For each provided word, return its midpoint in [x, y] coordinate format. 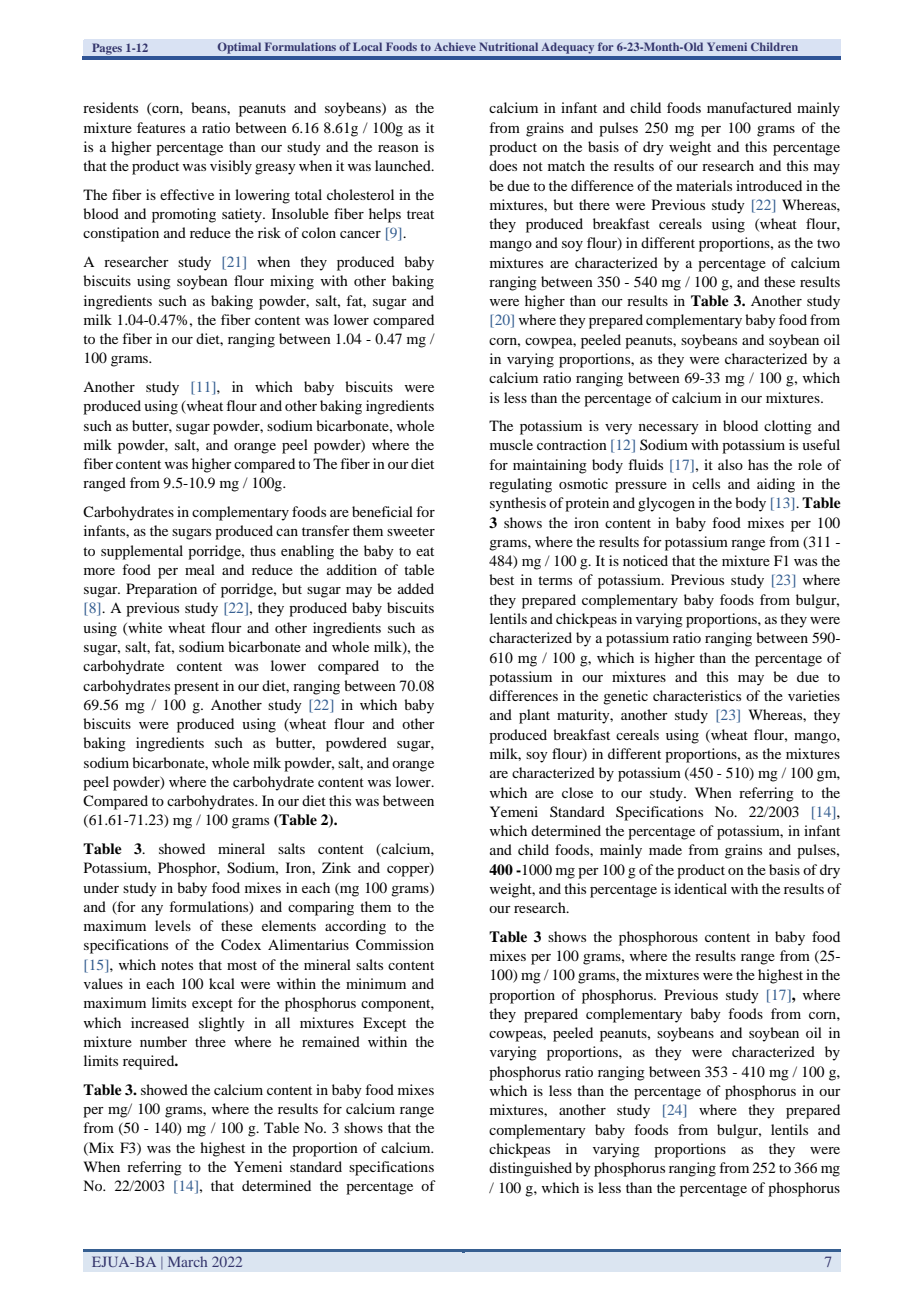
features [161, 127]
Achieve [455, 46]
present [196, 688]
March [187, 1261]
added [416, 588]
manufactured [749, 107]
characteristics [697, 695]
